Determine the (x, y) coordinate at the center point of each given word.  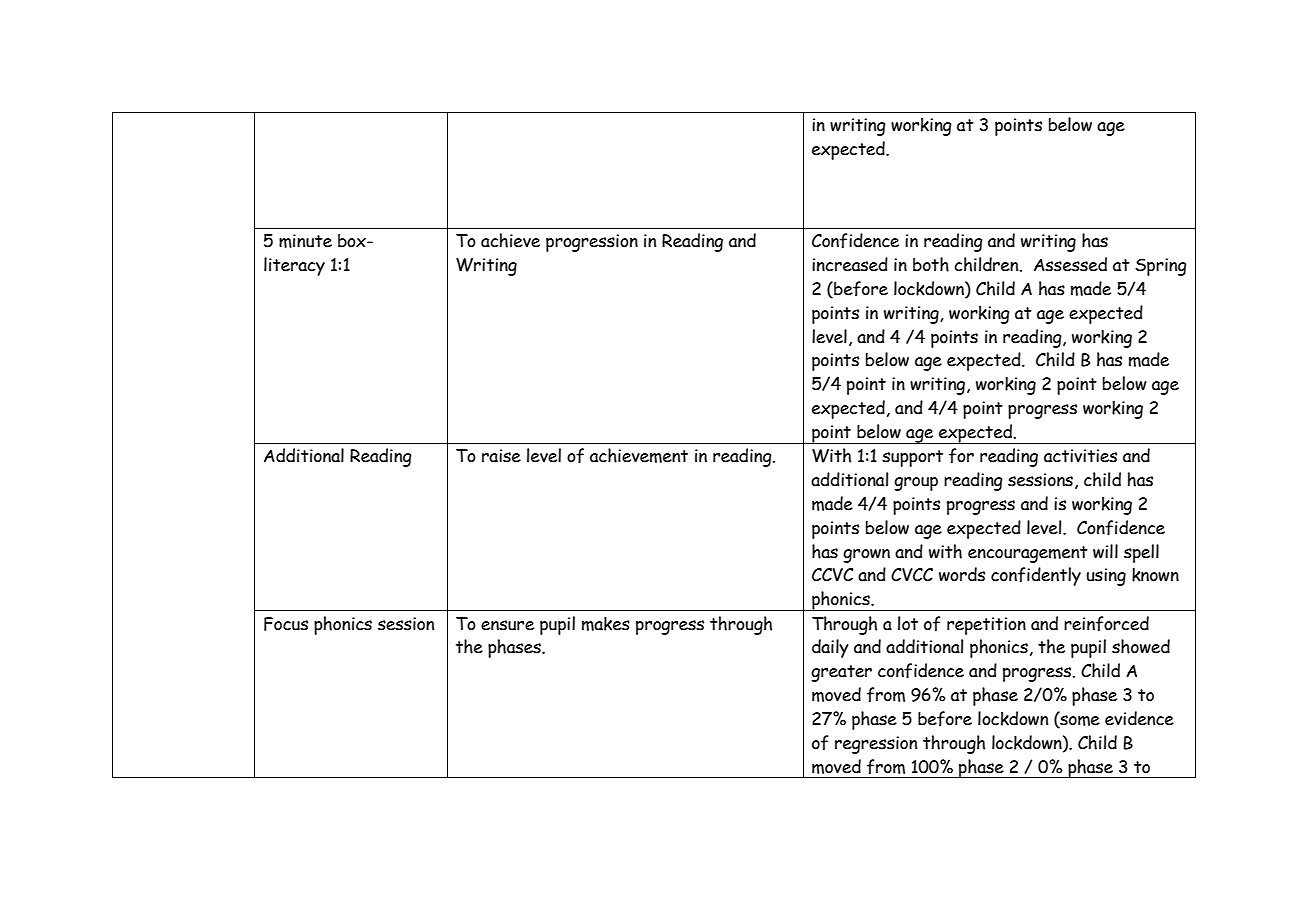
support (912, 458)
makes (606, 624)
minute (305, 241)
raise (501, 456)
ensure (507, 625)
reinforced (1106, 624)
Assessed (1070, 264)
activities (1080, 456)
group (916, 483)
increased (850, 264)
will (1105, 551)
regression (876, 745)
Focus (286, 624)
